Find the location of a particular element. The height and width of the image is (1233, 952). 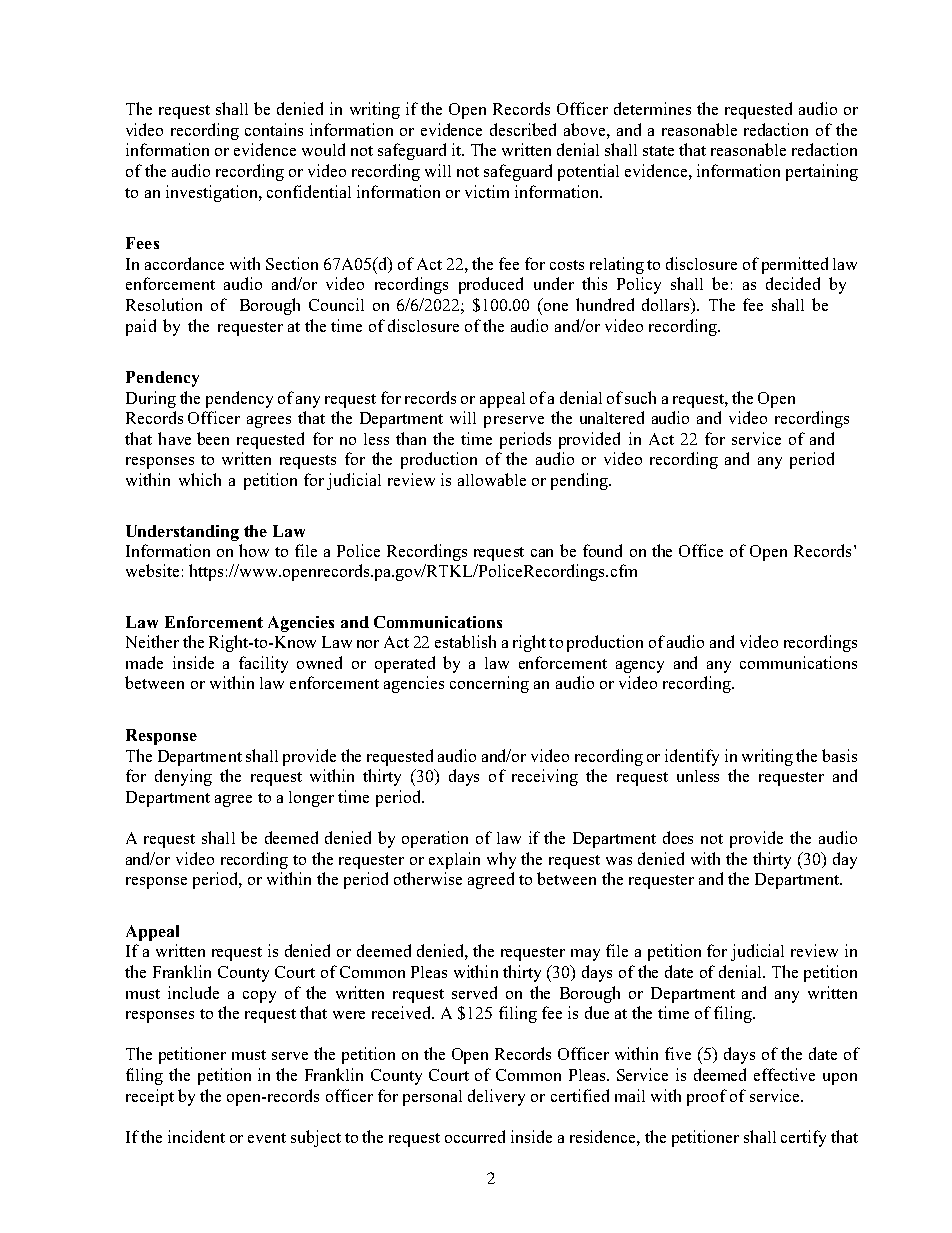

establish is located at coordinates (465, 641).
